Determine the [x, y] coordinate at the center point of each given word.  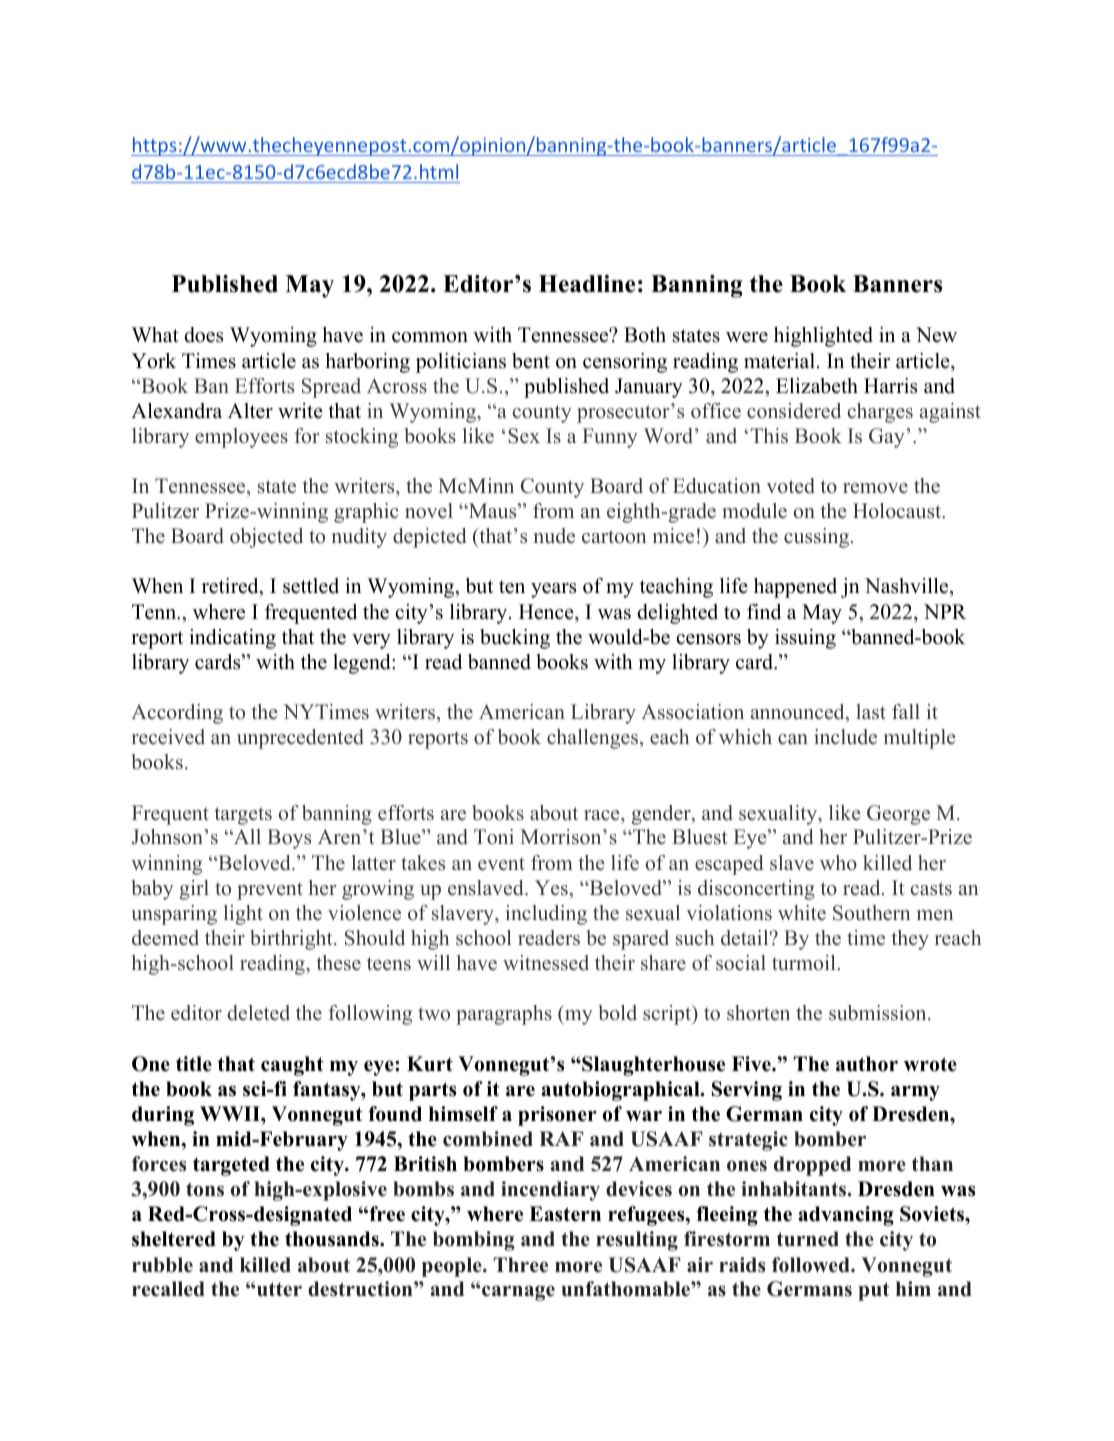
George [898, 815]
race [603, 815]
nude [554, 536]
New [936, 335]
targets [243, 816]
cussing [818, 538]
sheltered [174, 1239]
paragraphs [504, 1015]
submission [879, 1013]
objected [266, 538]
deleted [258, 1013]
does [203, 335]
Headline [587, 284]
